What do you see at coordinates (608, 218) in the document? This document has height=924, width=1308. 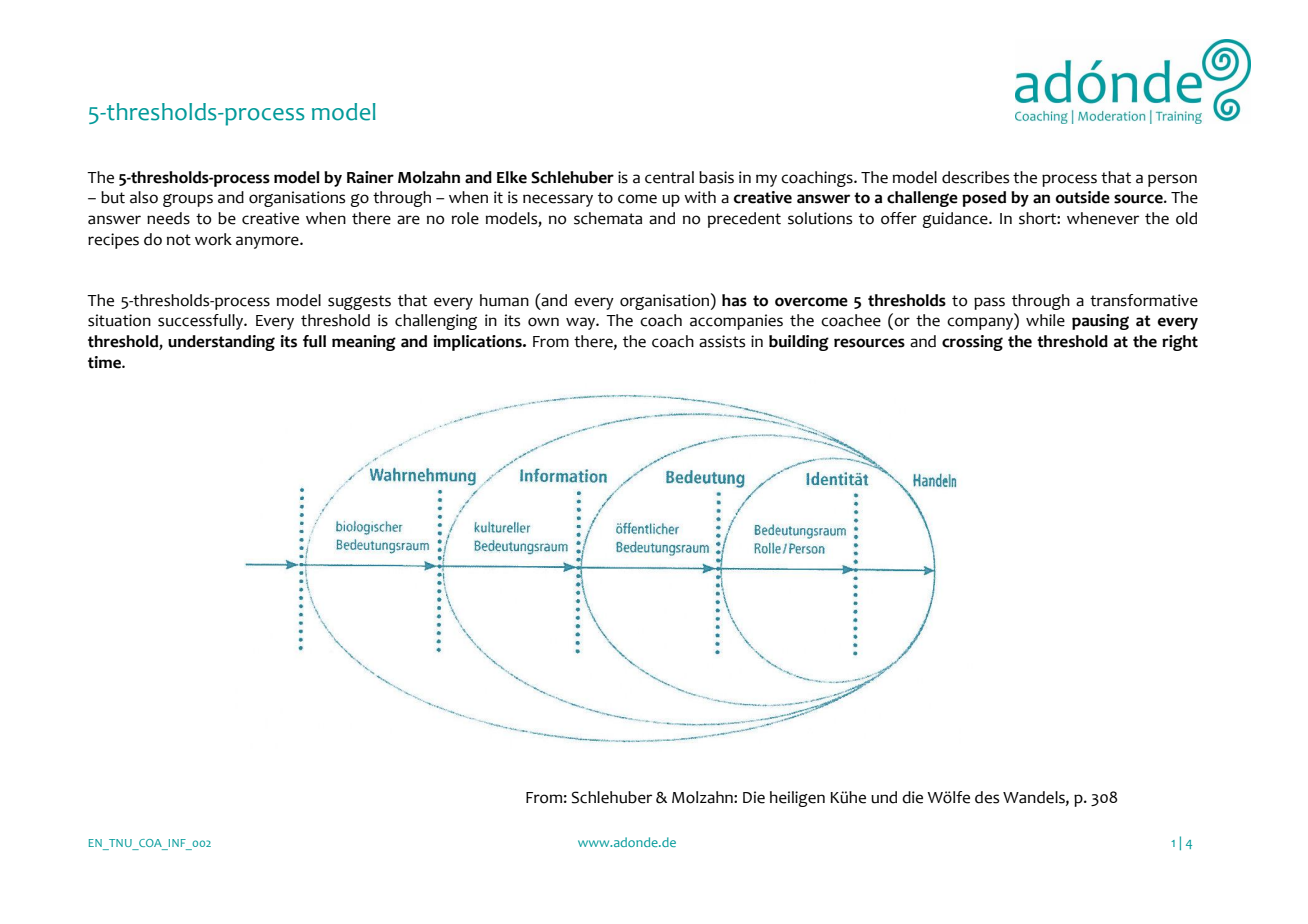 I see `schemata` at bounding box center [608, 218].
